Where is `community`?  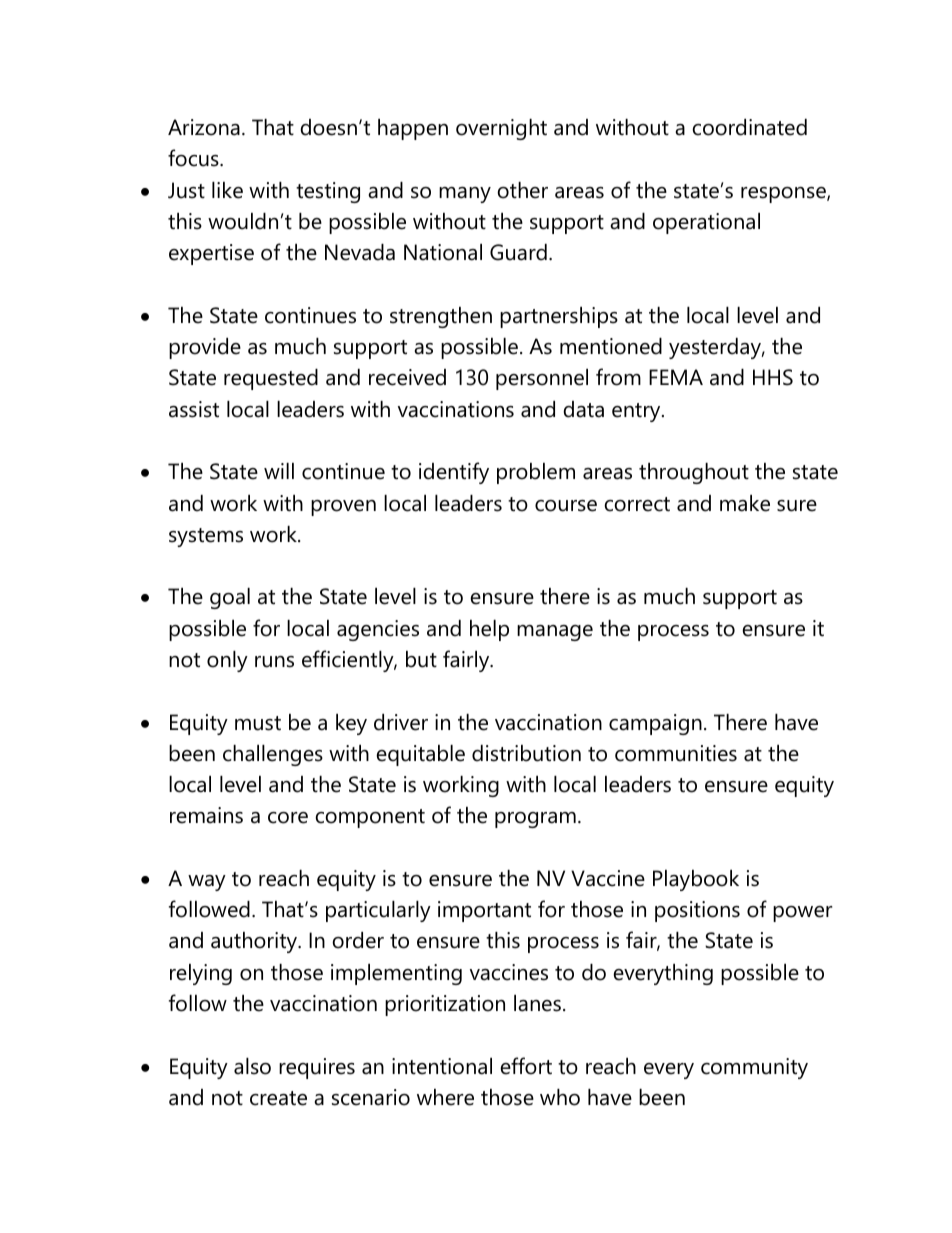 community is located at coordinates (754, 1068).
